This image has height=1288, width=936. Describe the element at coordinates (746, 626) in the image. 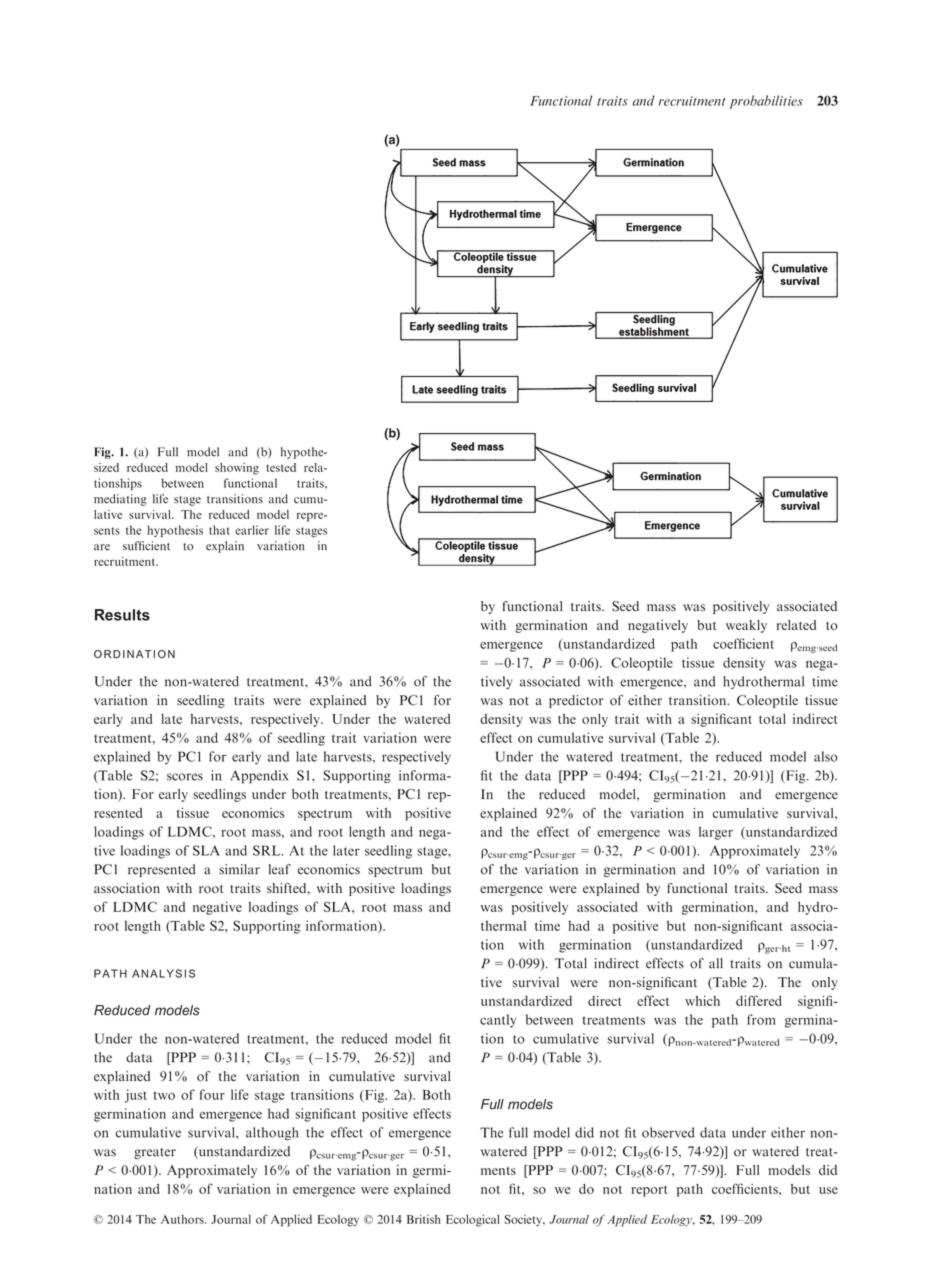

I see `weakly` at that location.
